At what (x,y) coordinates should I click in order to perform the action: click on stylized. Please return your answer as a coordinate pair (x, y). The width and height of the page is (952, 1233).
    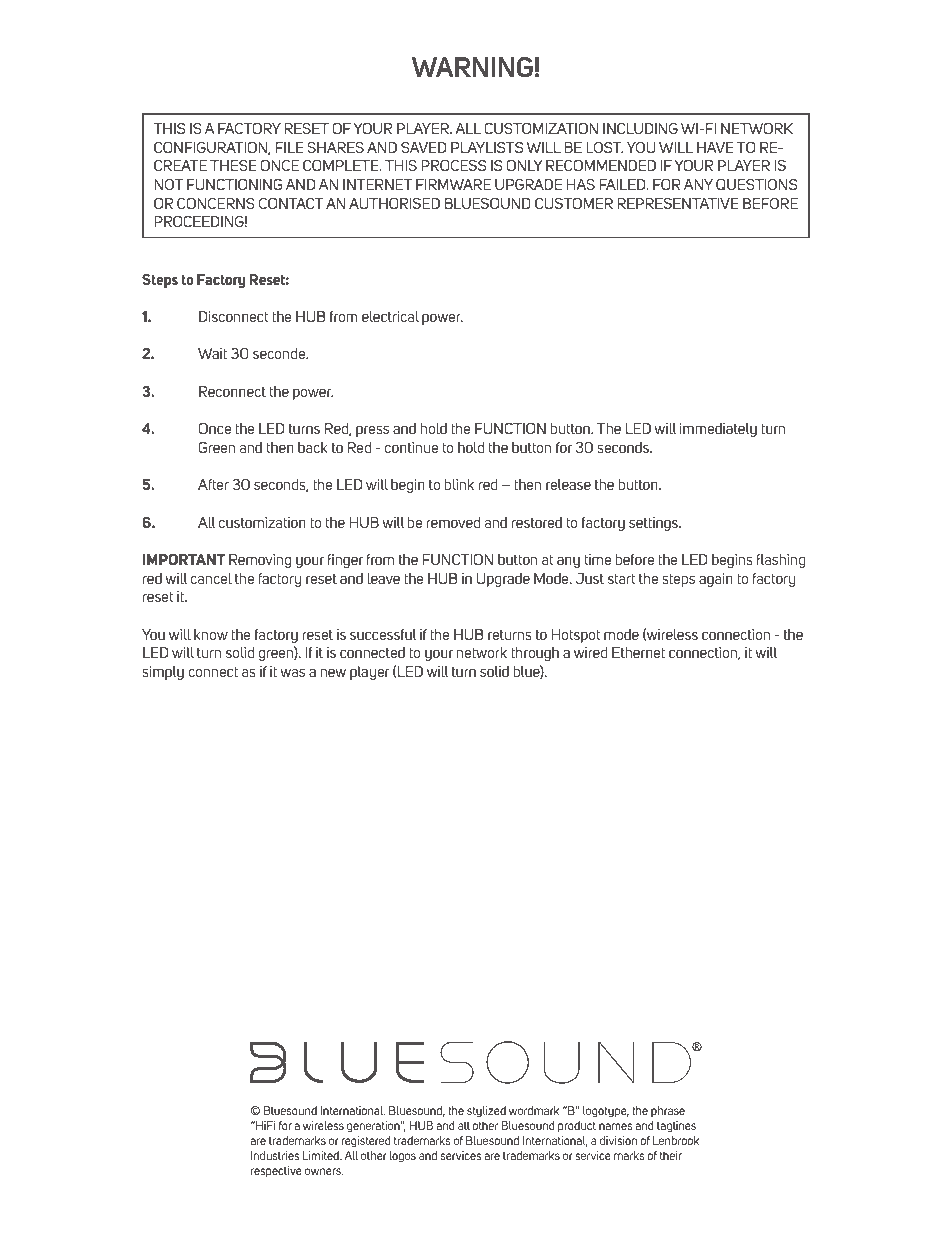
    Looking at the image, I should click on (486, 1112).
